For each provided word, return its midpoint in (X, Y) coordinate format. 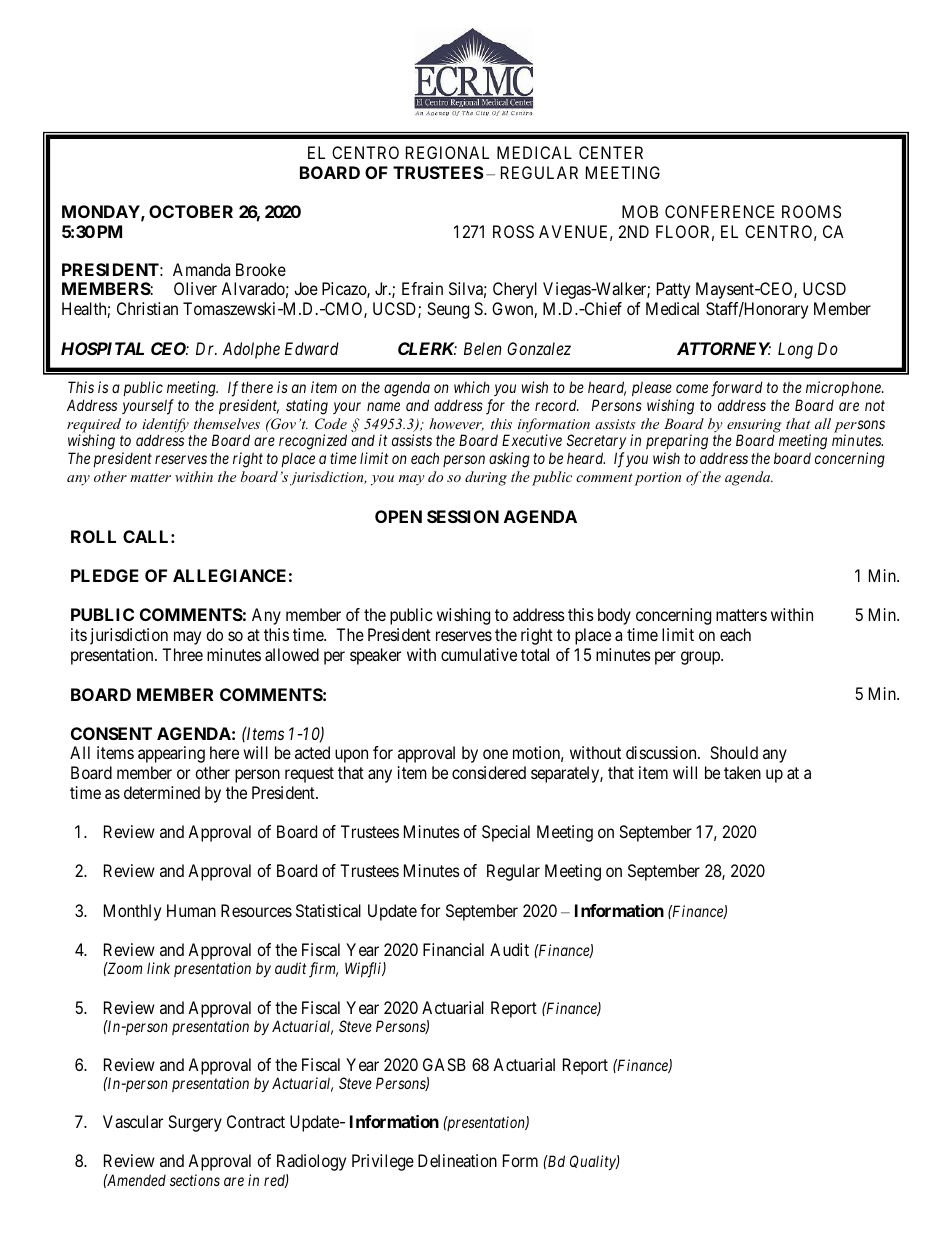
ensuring (754, 427)
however (456, 424)
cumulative (479, 654)
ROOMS (811, 211)
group (701, 658)
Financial (453, 949)
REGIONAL (447, 152)
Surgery (195, 1123)
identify (165, 426)
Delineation (457, 1160)
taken (742, 772)
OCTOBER (191, 211)
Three (182, 654)
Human (191, 910)
